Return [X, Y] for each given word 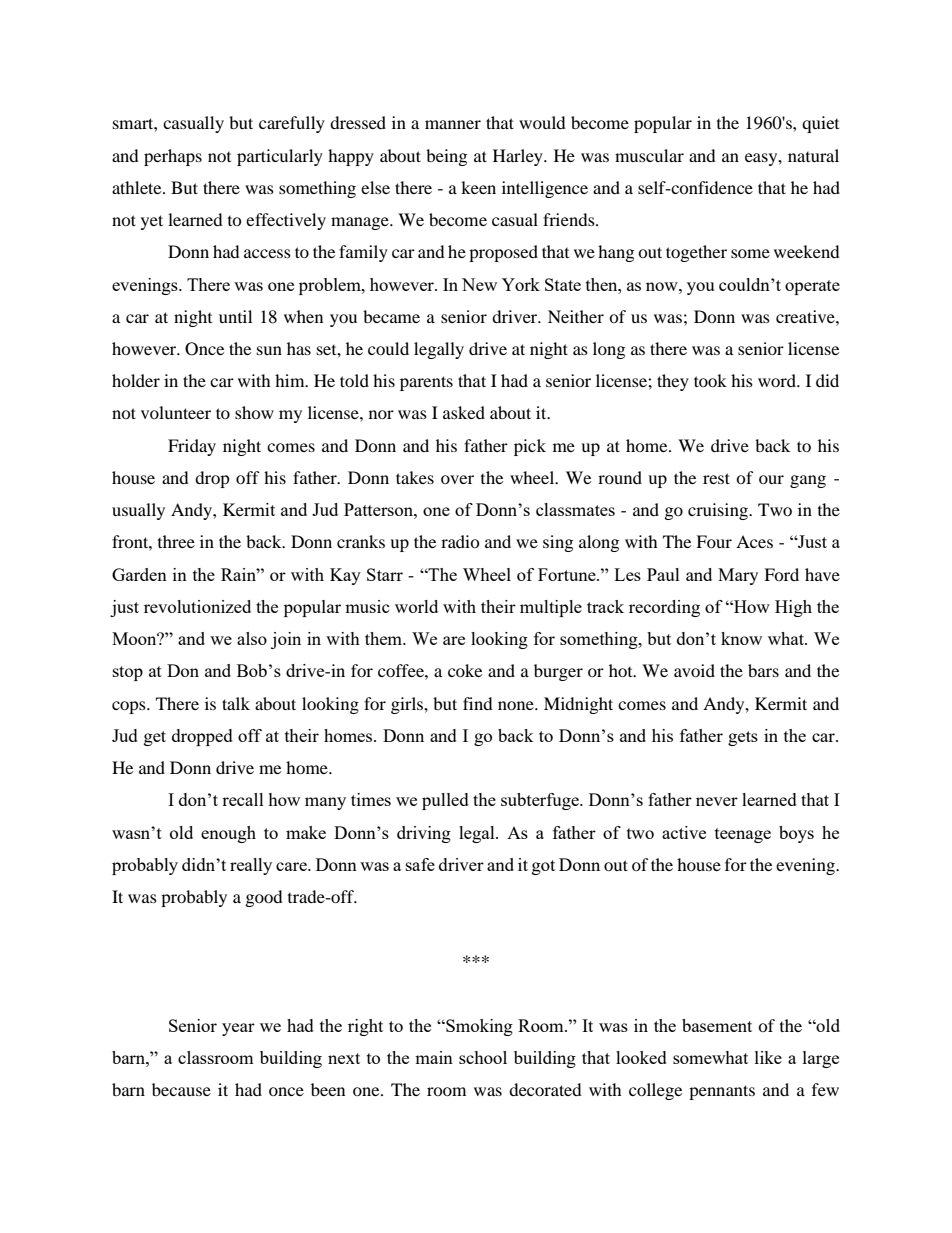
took [710, 380]
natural [813, 155]
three [176, 541]
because [181, 1089]
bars [763, 670]
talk [236, 703]
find [478, 703]
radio [460, 541]
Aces [754, 541]
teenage [743, 835]
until [235, 316]
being [446, 157]
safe [420, 864]
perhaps [173, 157]
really [251, 866]
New [479, 284]
